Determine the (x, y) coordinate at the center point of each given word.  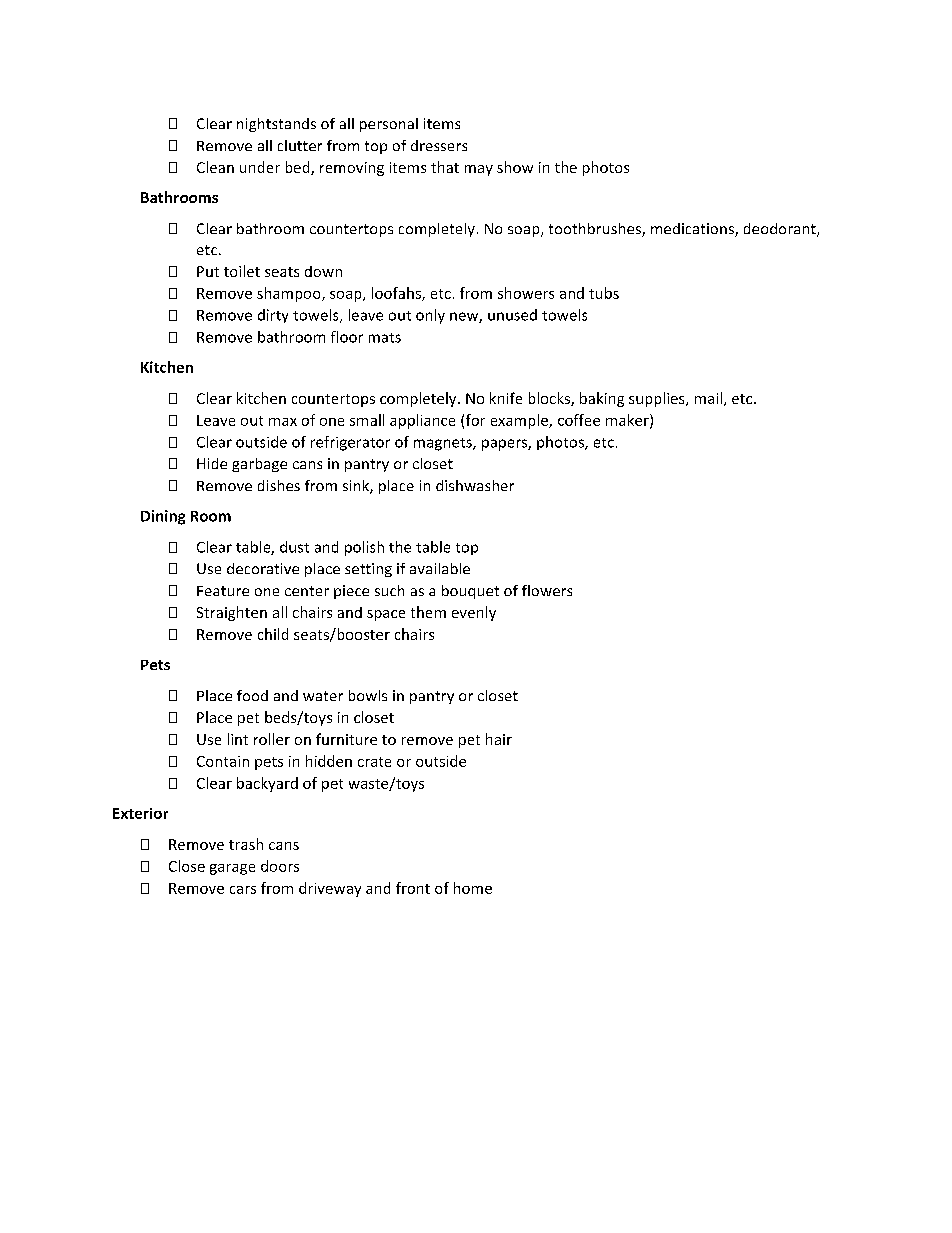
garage (232, 869)
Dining (163, 517)
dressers (439, 145)
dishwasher (475, 485)
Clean (215, 167)
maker (628, 421)
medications (693, 230)
